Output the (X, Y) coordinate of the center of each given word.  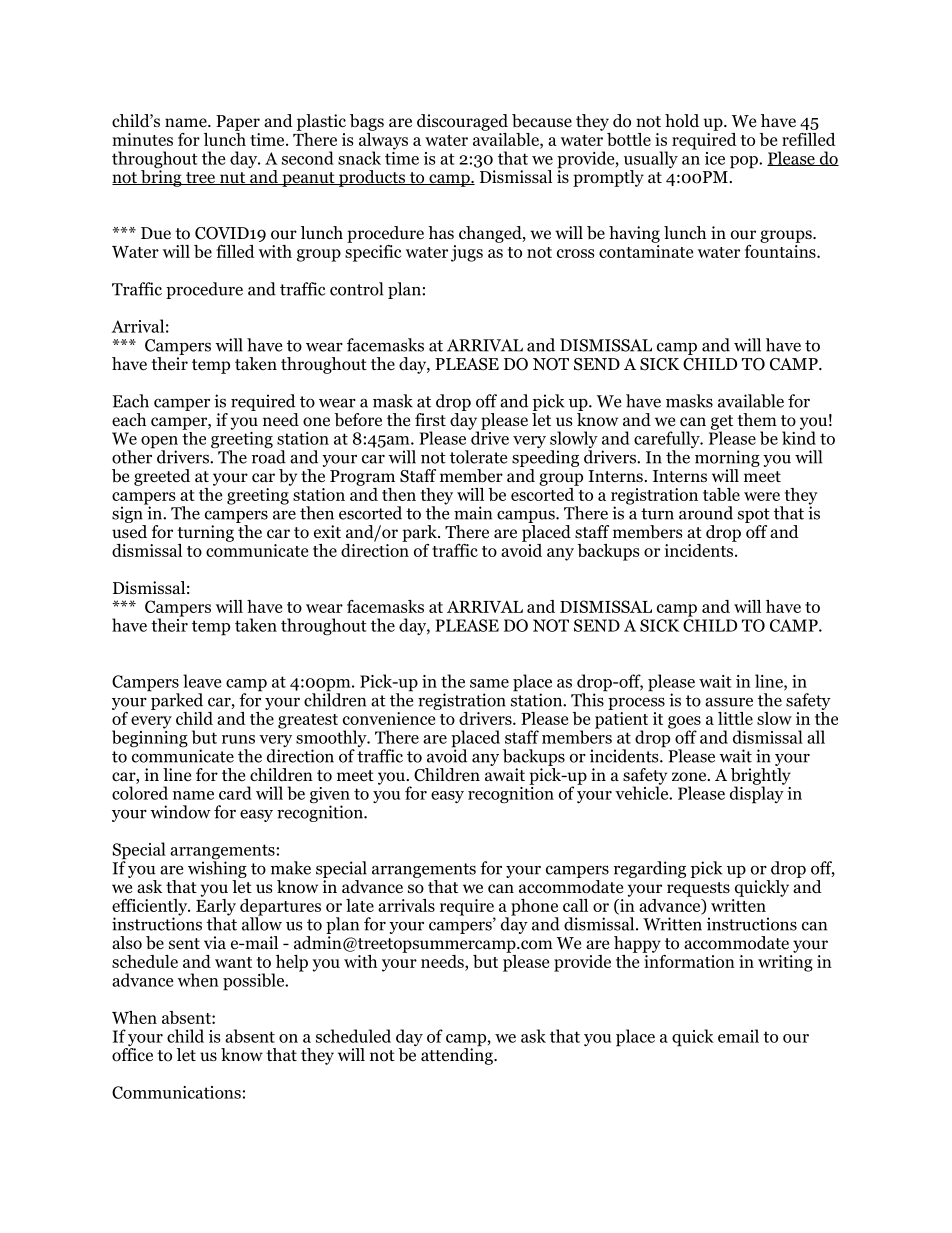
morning (727, 458)
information (688, 960)
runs (238, 739)
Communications (176, 1092)
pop (745, 162)
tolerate (478, 457)
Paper (238, 123)
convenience (389, 718)
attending (458, 1055)
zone (690, 777)
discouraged (462, 122)
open (159, 443)
